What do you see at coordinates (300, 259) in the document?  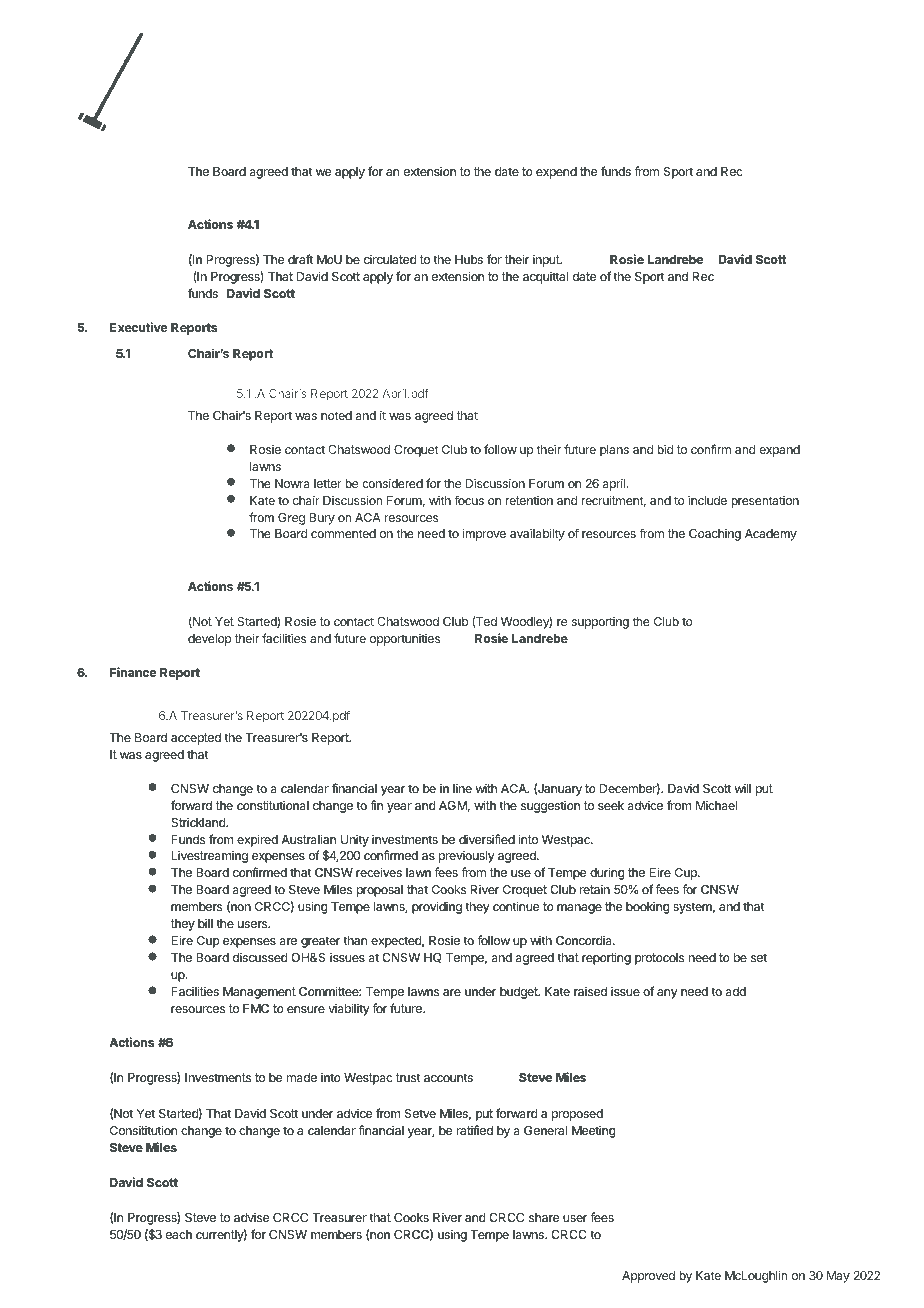 I see `draft` at bounding box center [300, 259].
